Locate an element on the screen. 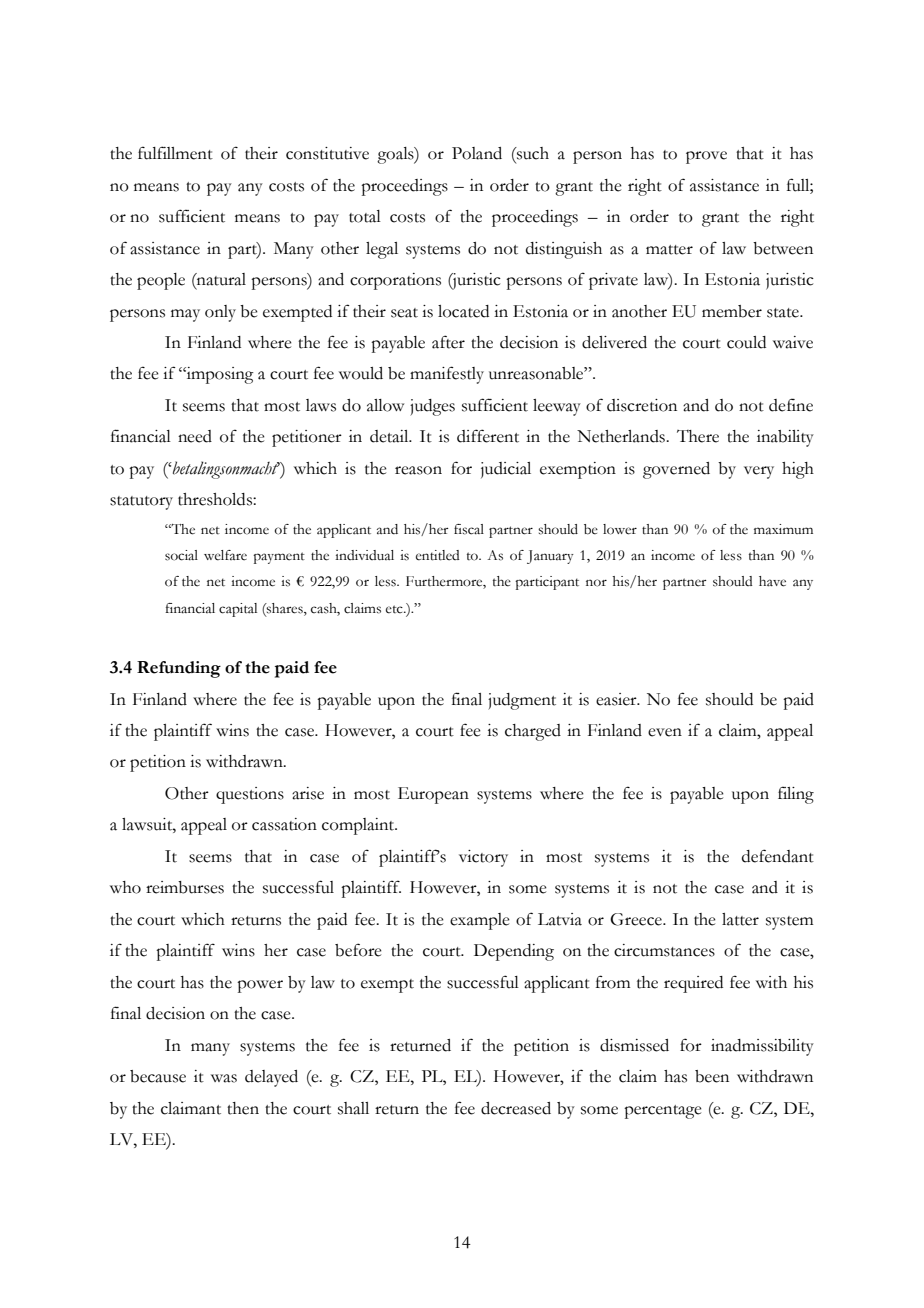 This screenshot has width=924, height=1308. prove is located at coordinates (706, 157).
